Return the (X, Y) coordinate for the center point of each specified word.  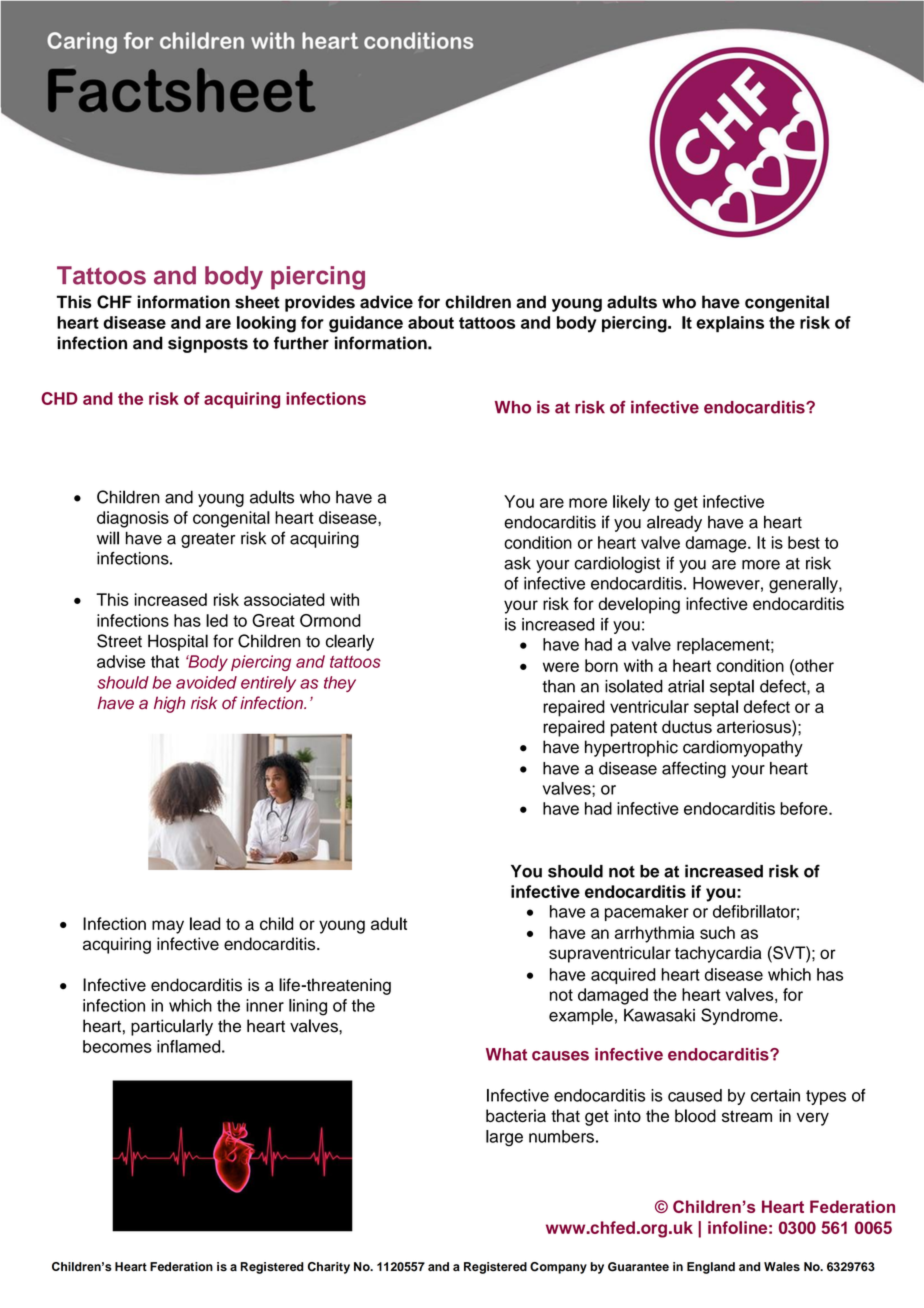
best (804, 542)
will (108, 538)
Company (558, 1268)
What (506, 1054)
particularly (172, 1027)
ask (517, 563)
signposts (208, 344)
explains (730, 324)
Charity (329, 1268)
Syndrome (740, 1016)
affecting (694, 770)
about (431, 322)
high (169, 704)
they (340, 684)
